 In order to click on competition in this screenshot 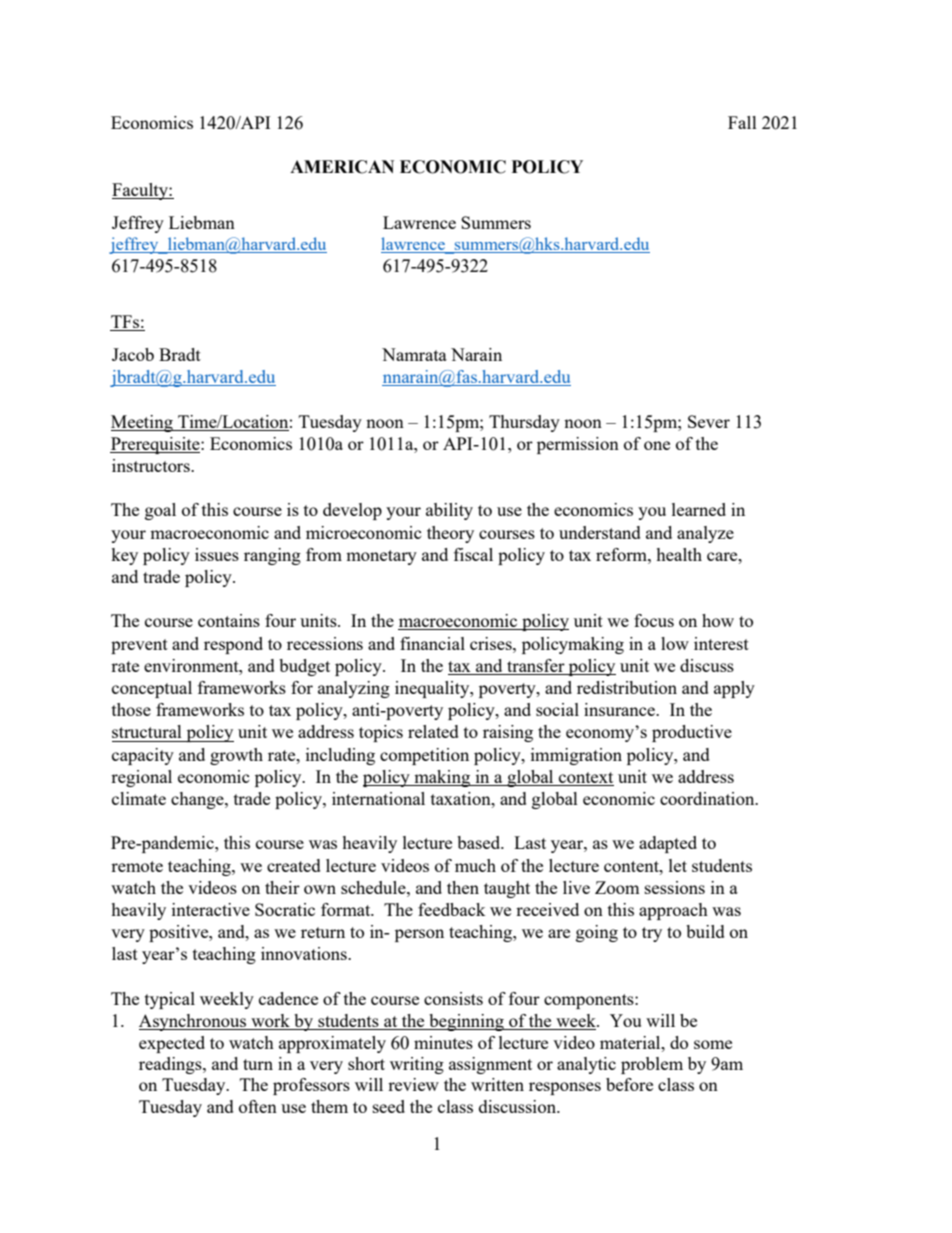, I will do `click(424, 756)`.
